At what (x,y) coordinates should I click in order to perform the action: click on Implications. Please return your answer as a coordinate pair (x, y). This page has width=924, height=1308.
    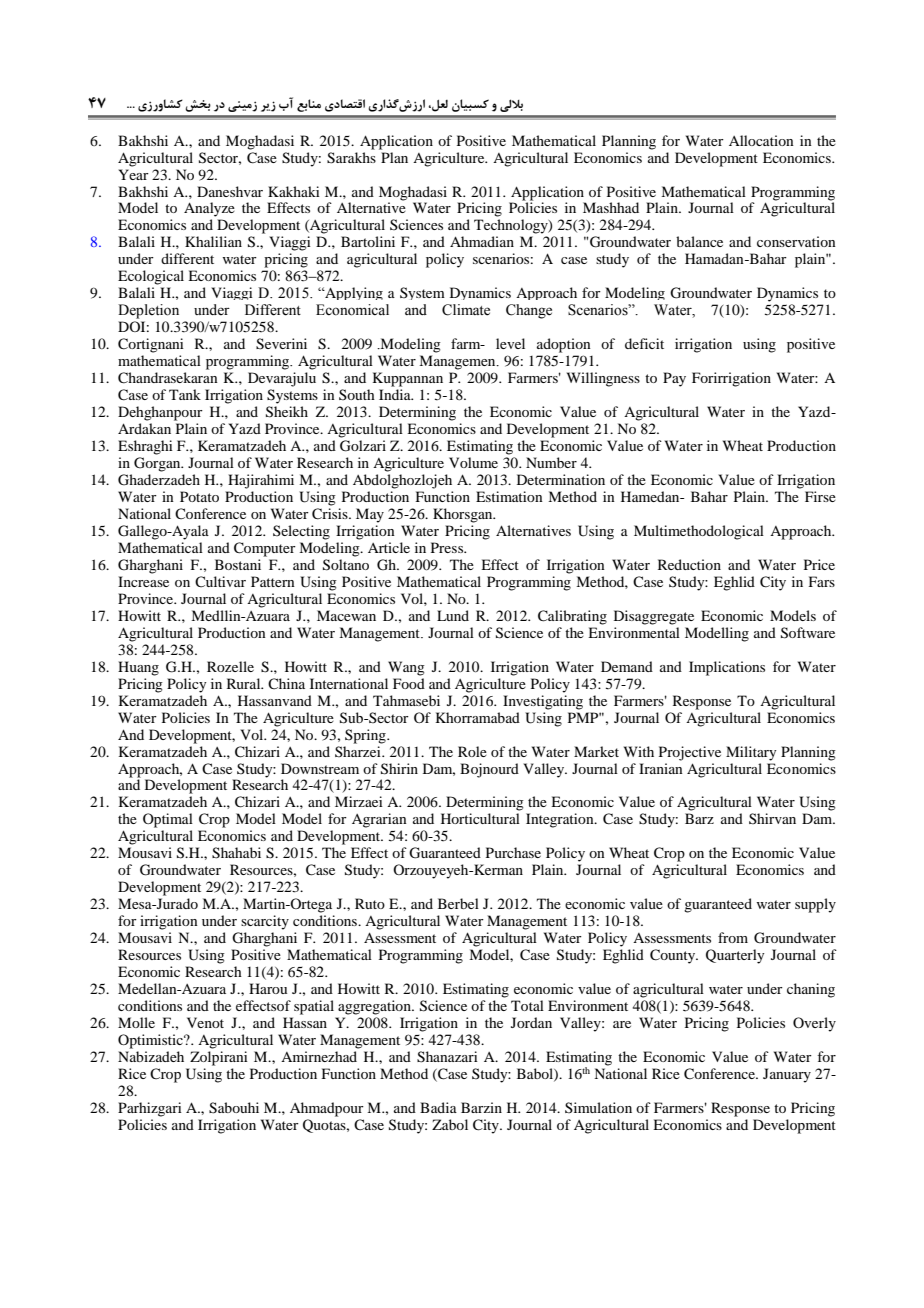
    Looking at the image, I should click on (727, 668).
